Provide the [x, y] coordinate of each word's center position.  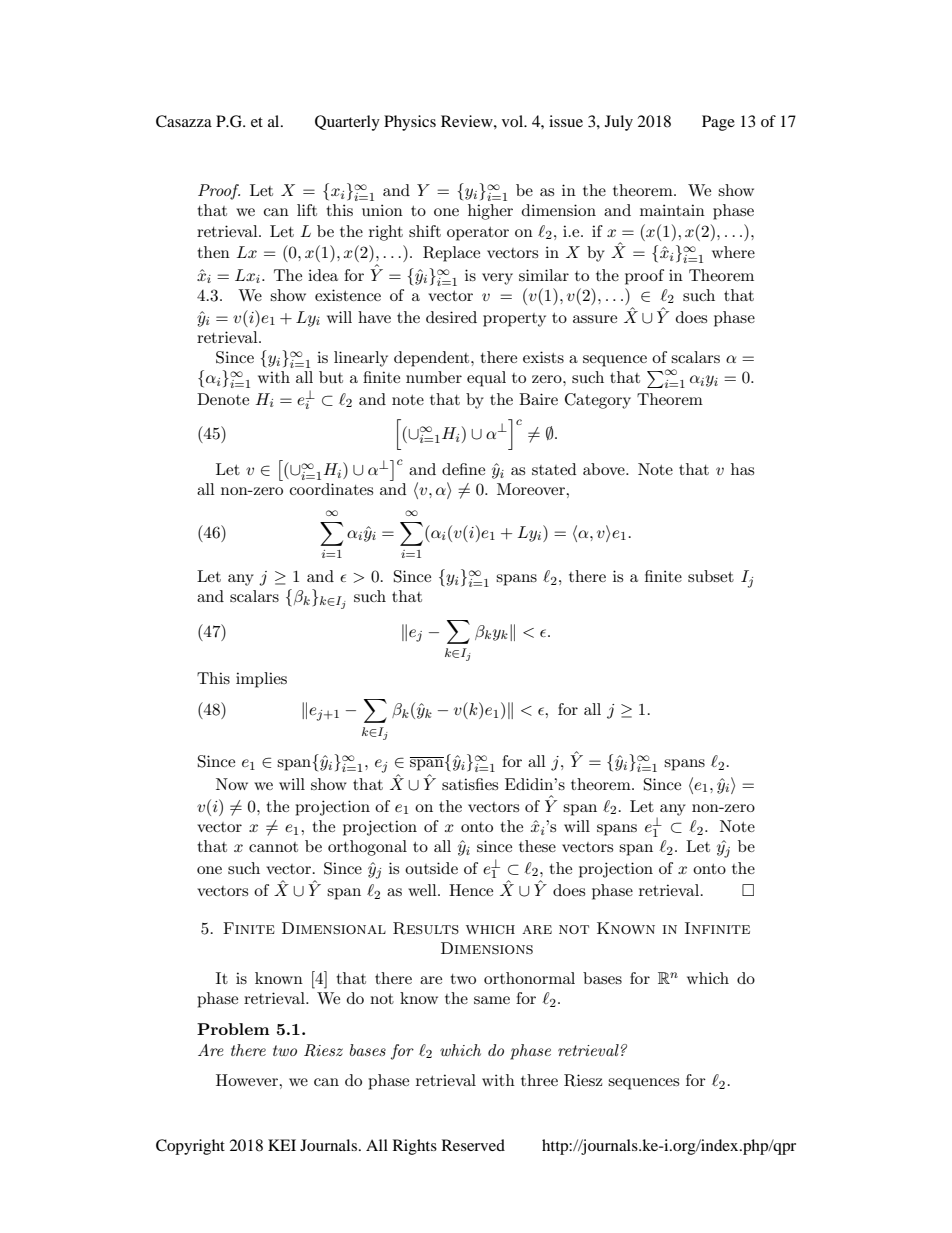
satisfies [470, 784]
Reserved [473, 1145]
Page [718, 123]
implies [261, 680]
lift [307, 210]
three [539, 1080]
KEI [282, 1145]
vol [514, 121]
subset [711, 576]
